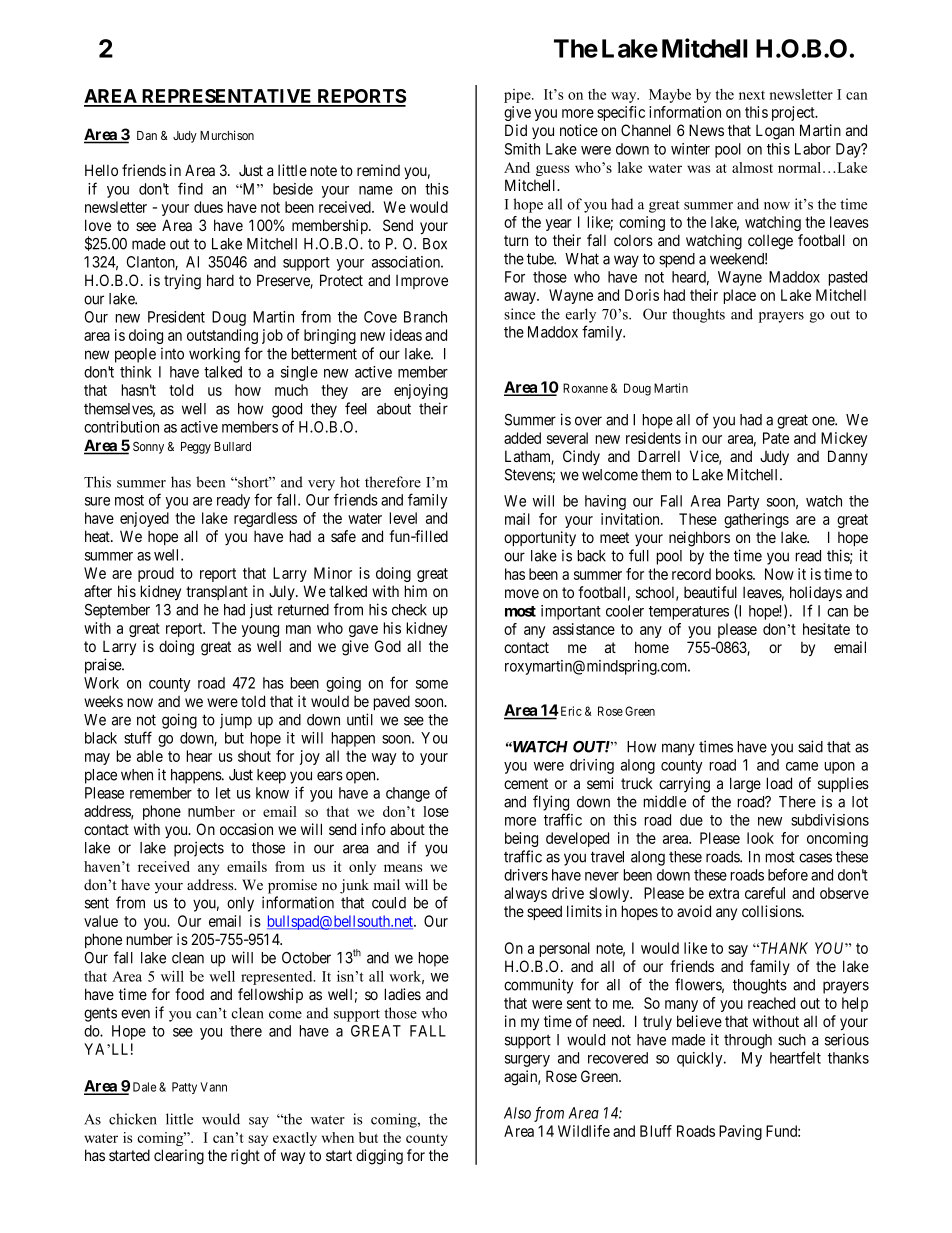 The width and height of the image is (952, 1233). I want to click on Murchison, so click(227, 135).
